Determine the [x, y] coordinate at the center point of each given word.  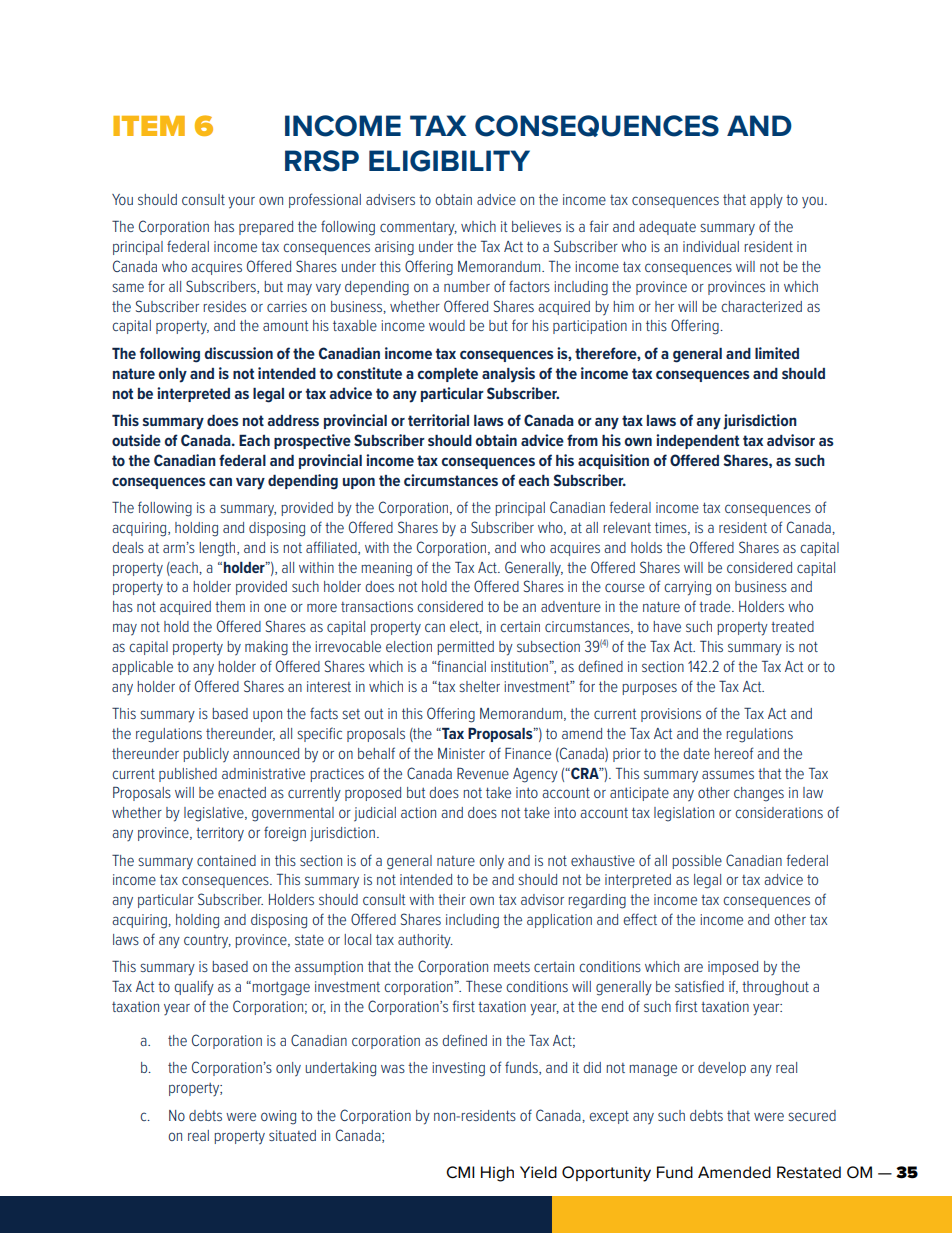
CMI [460, 1172]
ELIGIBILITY [449, 161]
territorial [438, 420]
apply [766, 201]
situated [292, 1135]
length [218, 549]
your [241, 202]
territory [220, 834]
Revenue [483, 773]
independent [697, 441]
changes [759, 794]
